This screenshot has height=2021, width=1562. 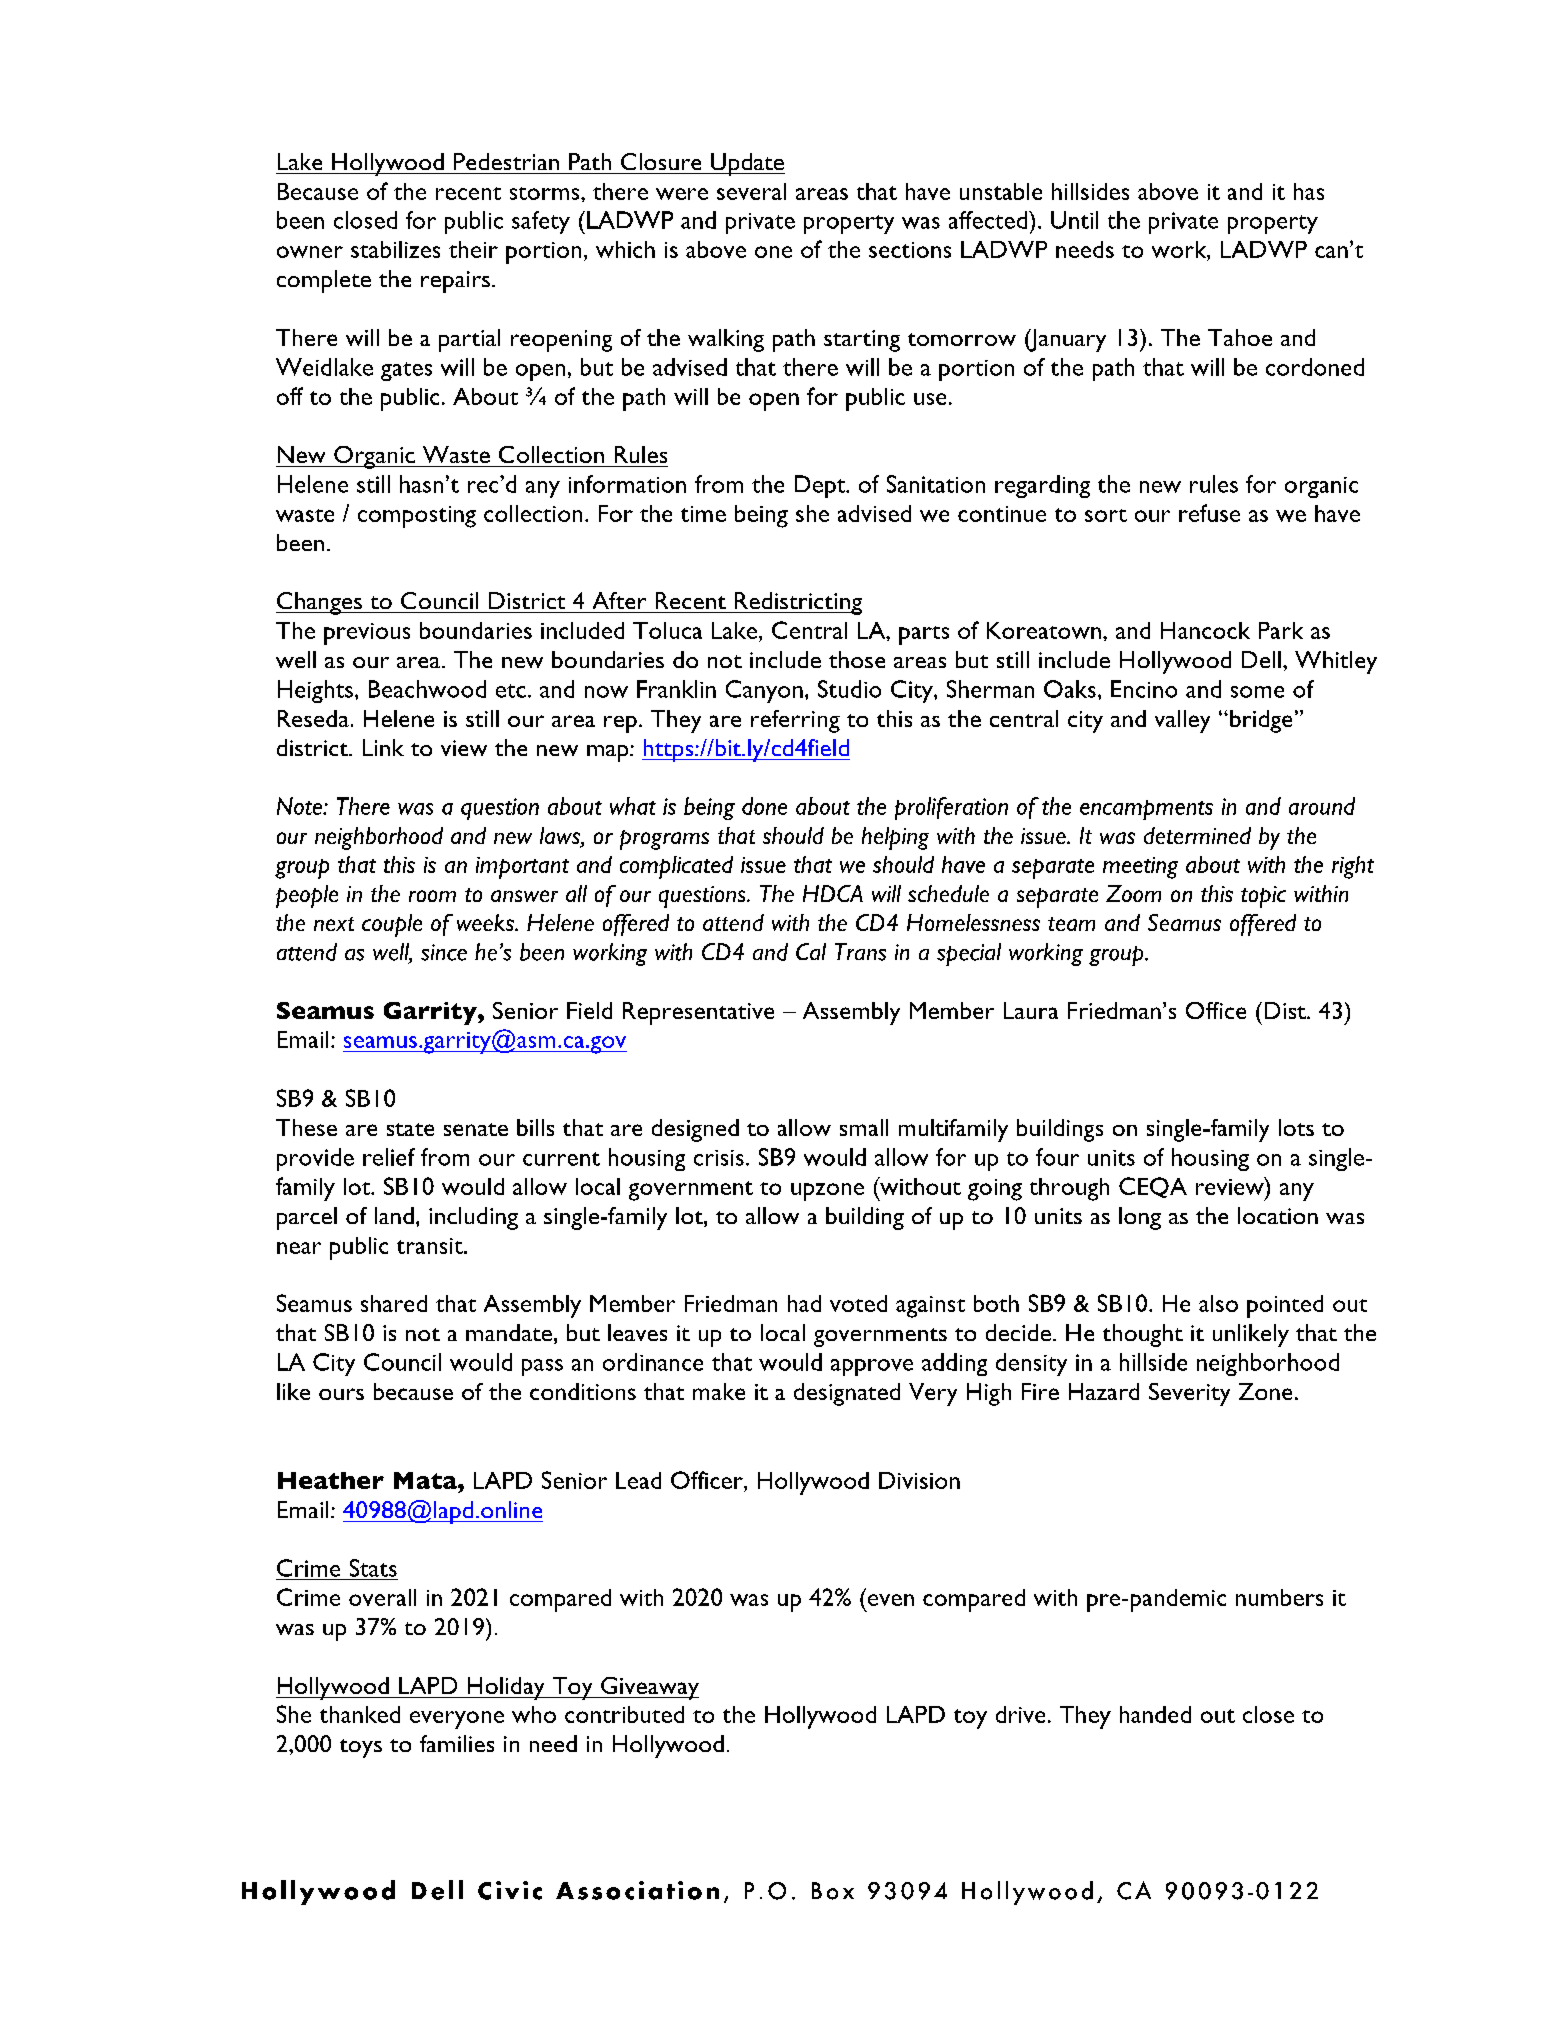 I want to click on stabilizes, so click(x=395, y=249).
